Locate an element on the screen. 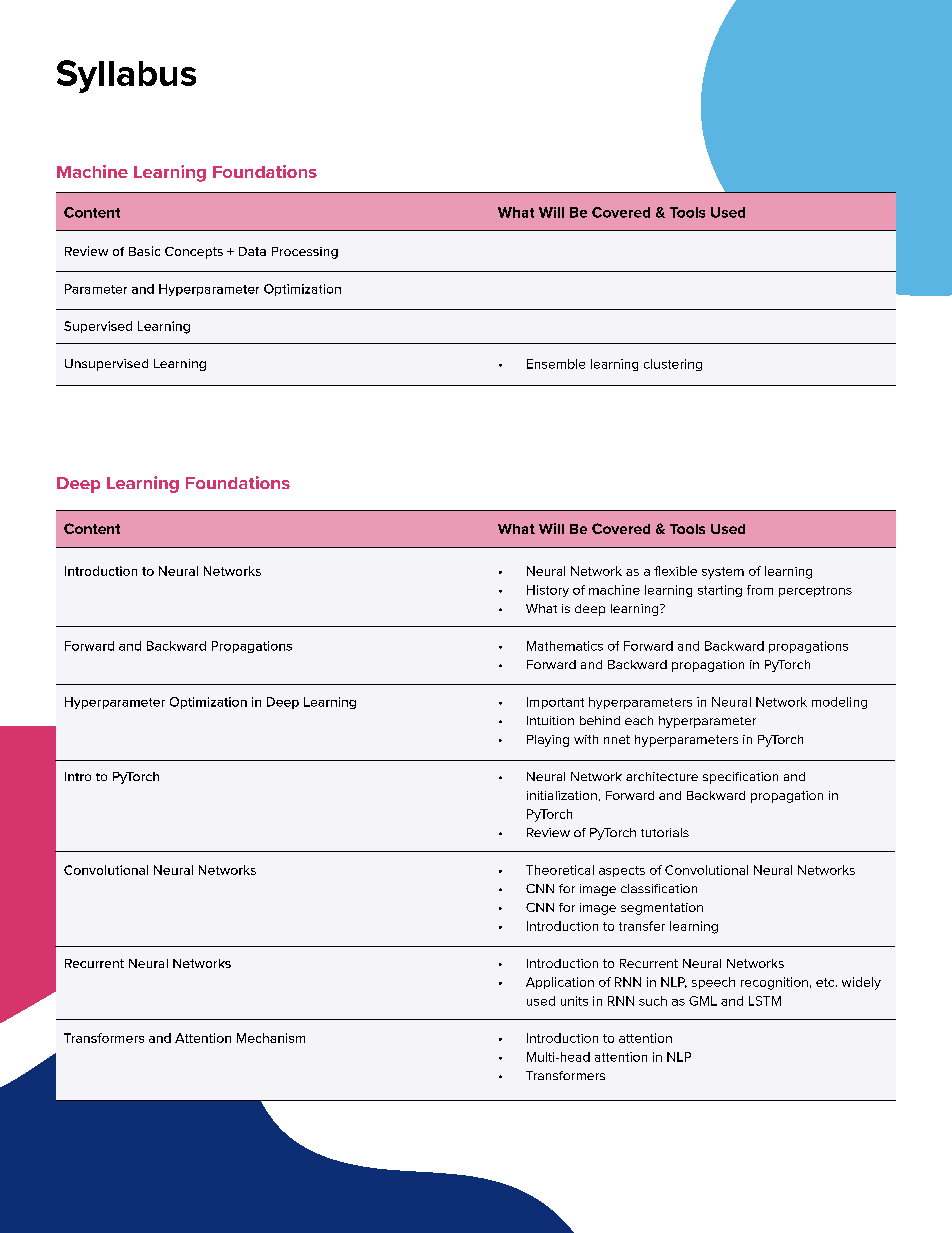 The image size is (952, 1233). Application is located at coordinates (560, 983).
